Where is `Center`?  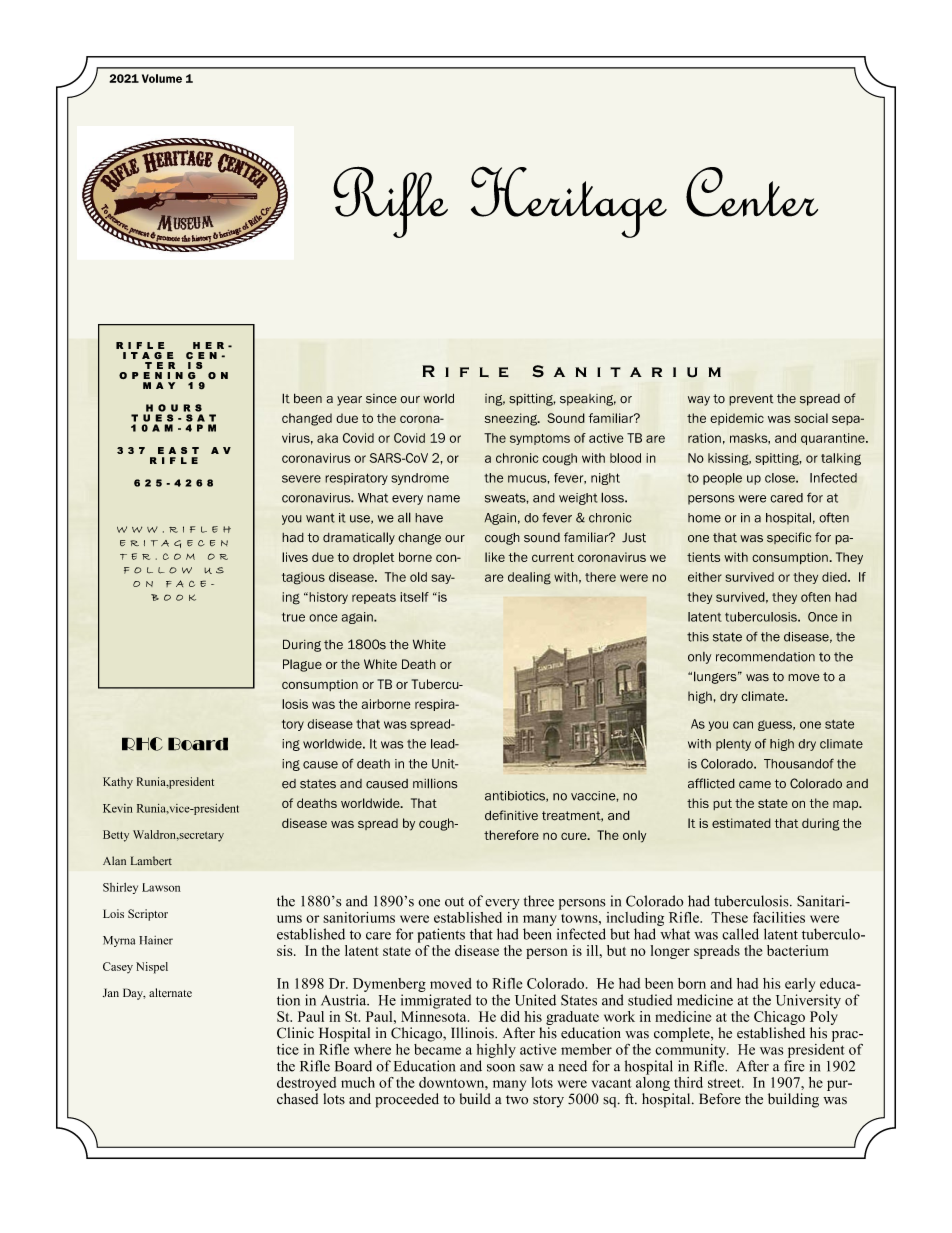
Center is located at coordinates (752, 192).
